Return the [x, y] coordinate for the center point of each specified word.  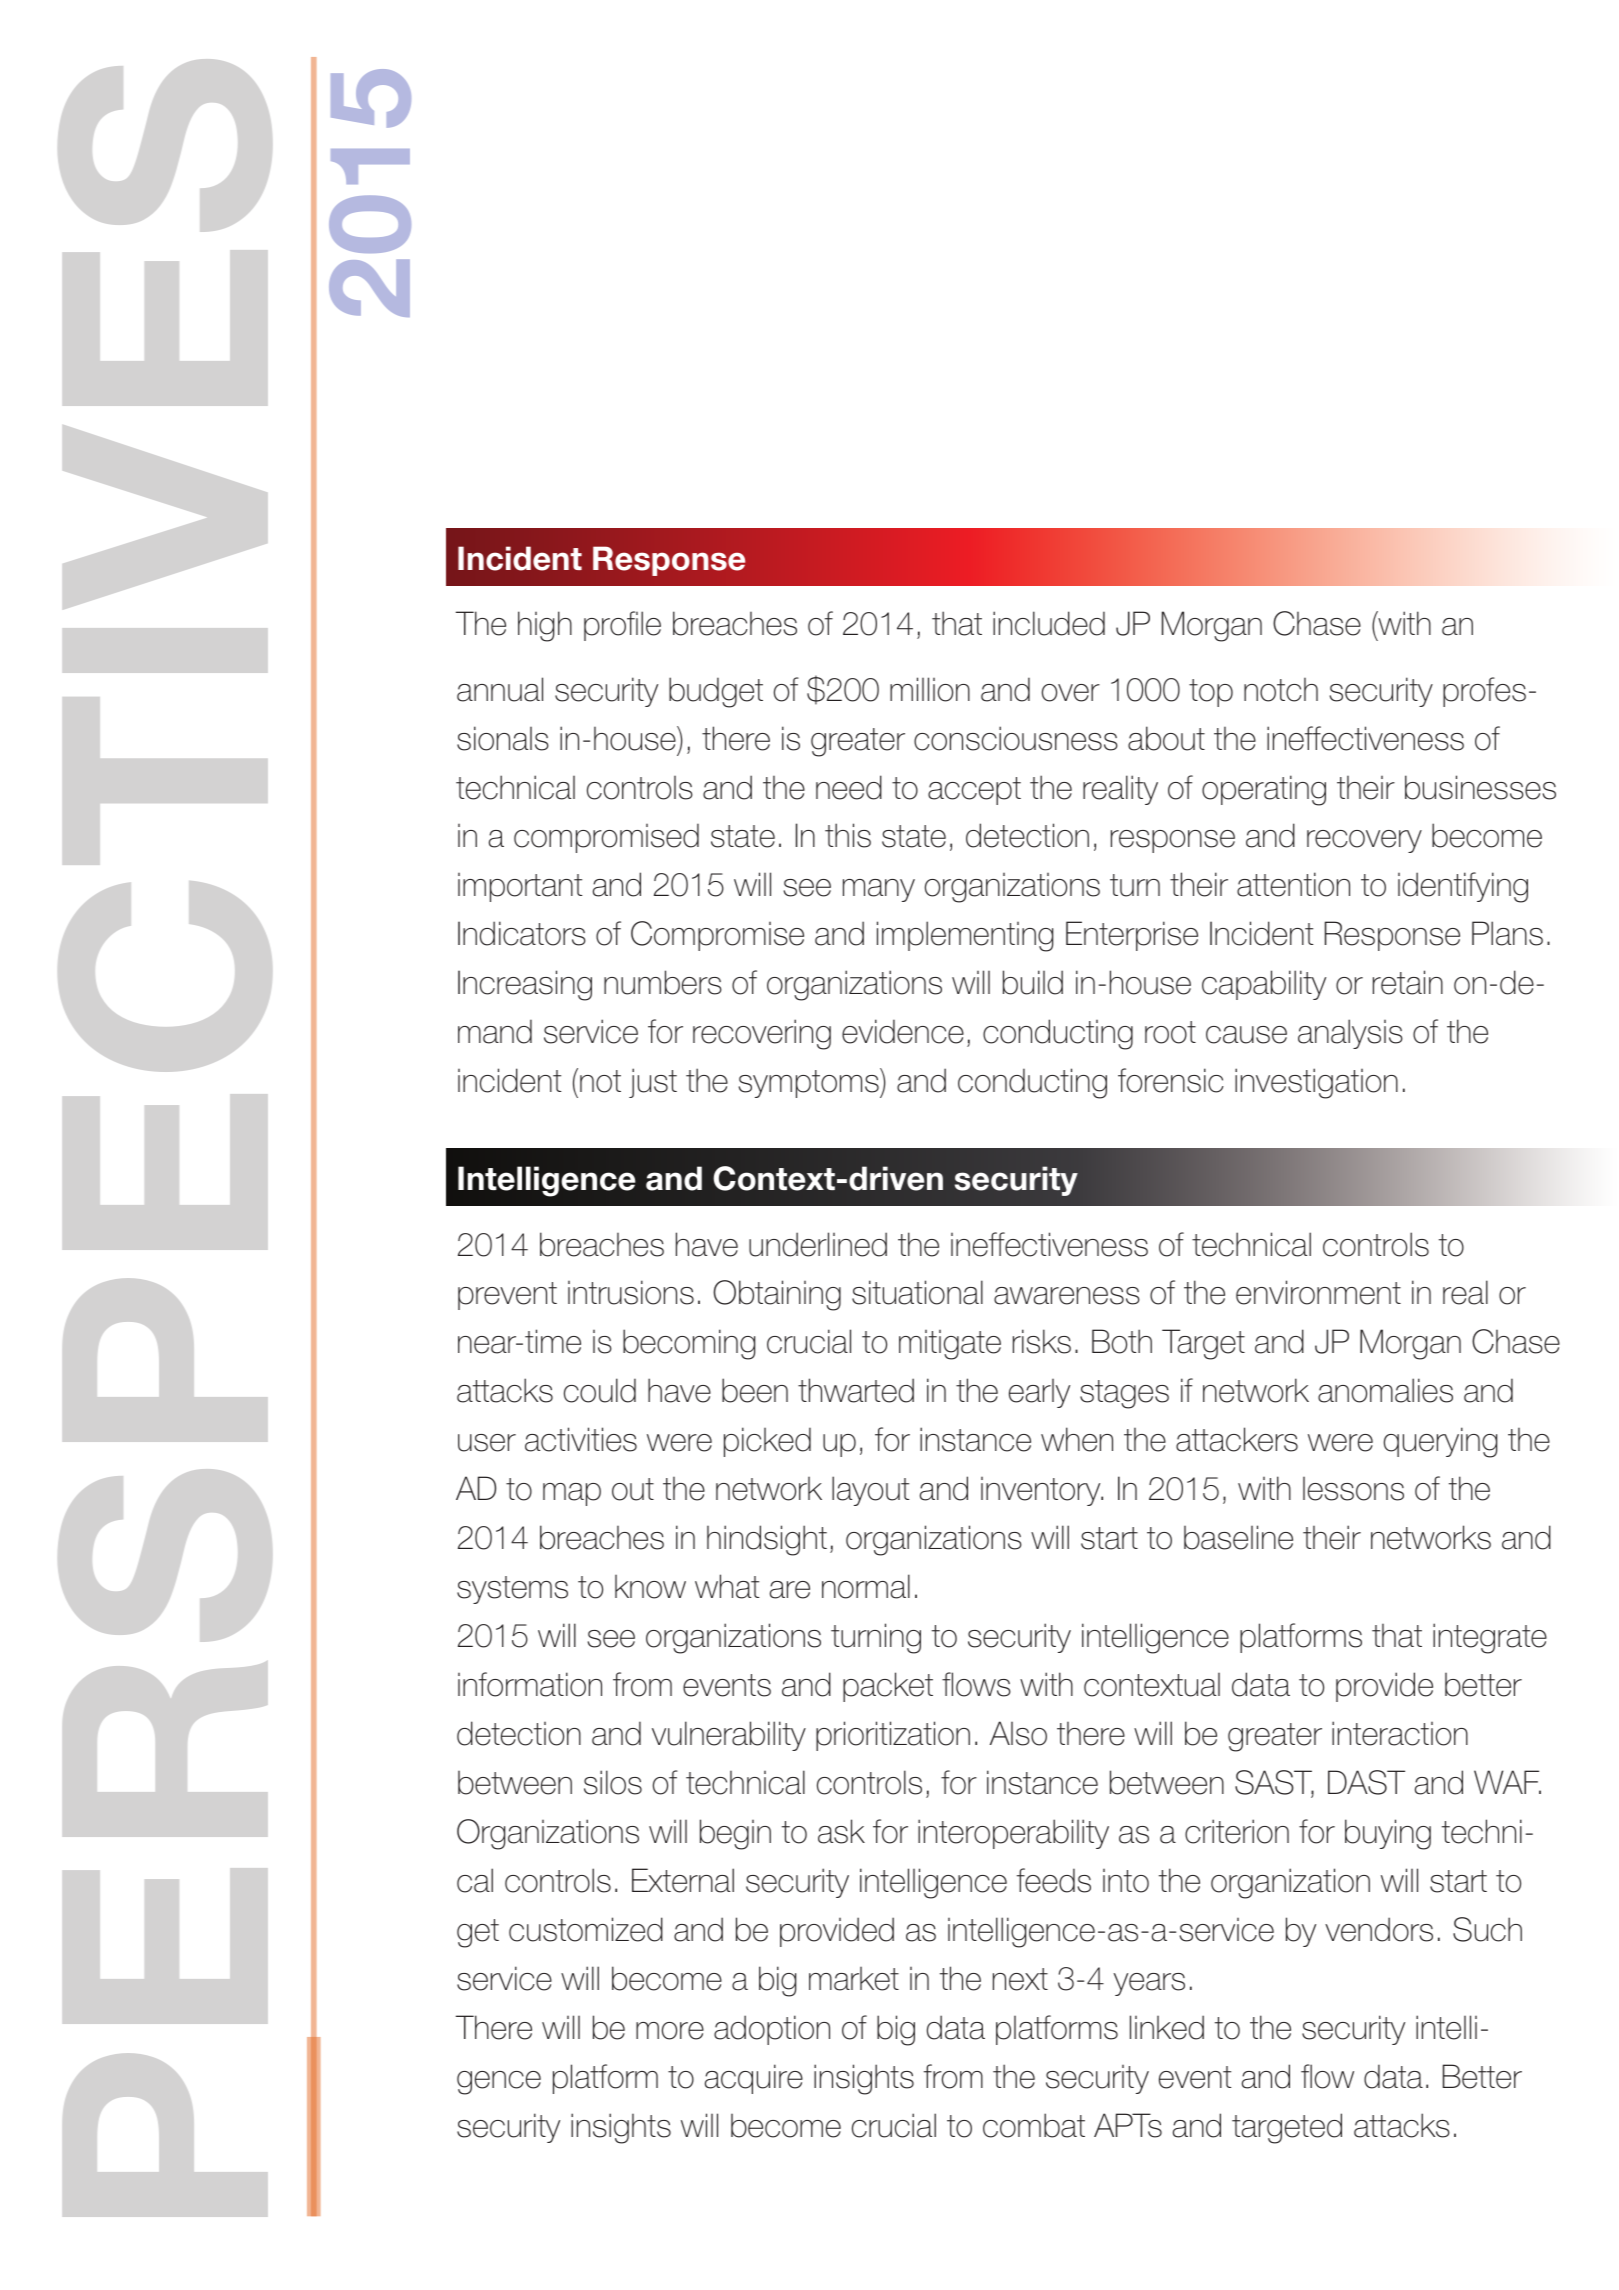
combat [1034, 2125]
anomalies [1385, 1390]
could [600, 1390]
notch [1281, 690]
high [545, 626]
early [1039, 1393]
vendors [1379, 1929]
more [670, 2031]
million [930, 689]
